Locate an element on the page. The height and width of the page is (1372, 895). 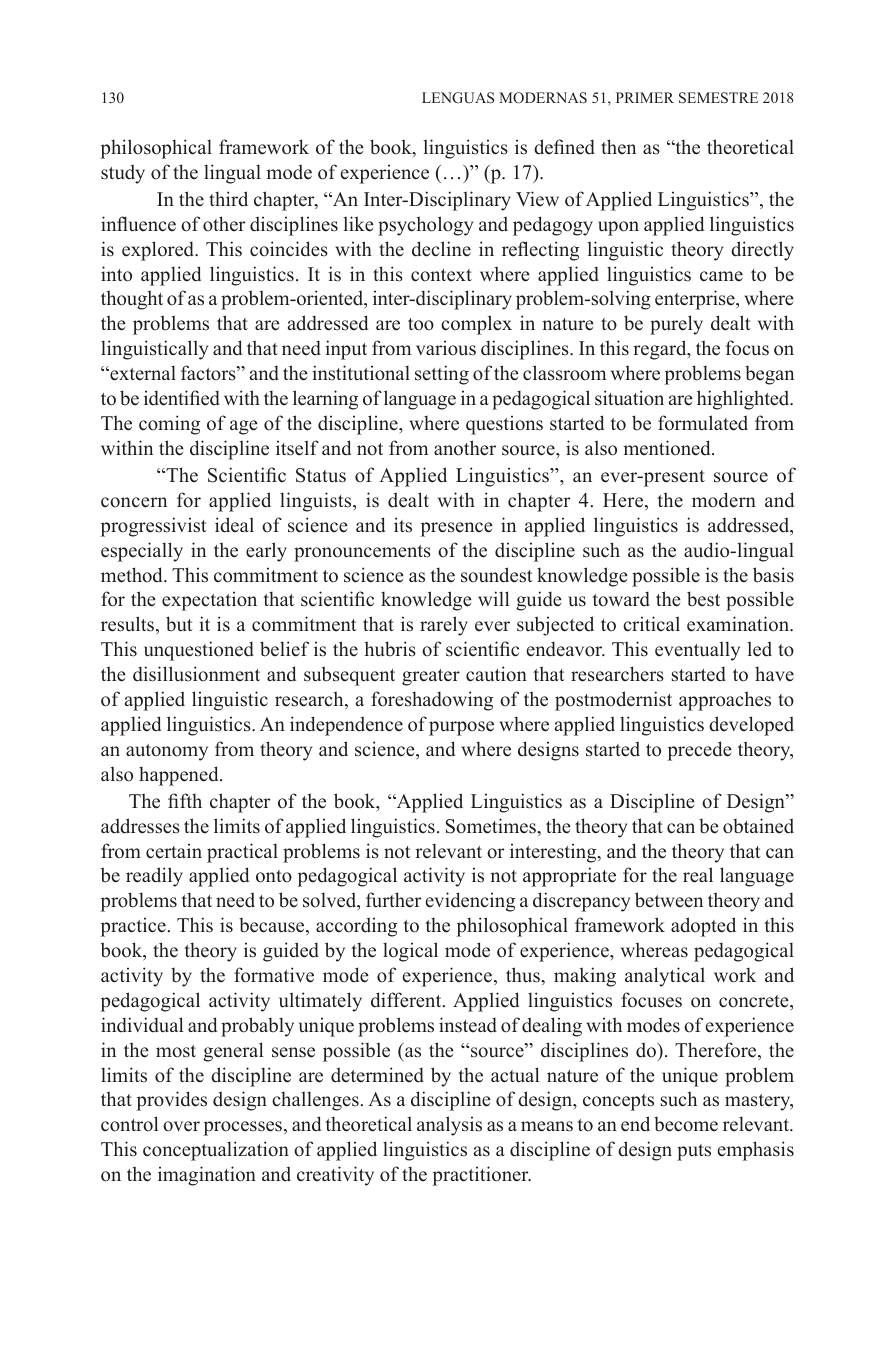
precede is located at coordinates (699, 751).
